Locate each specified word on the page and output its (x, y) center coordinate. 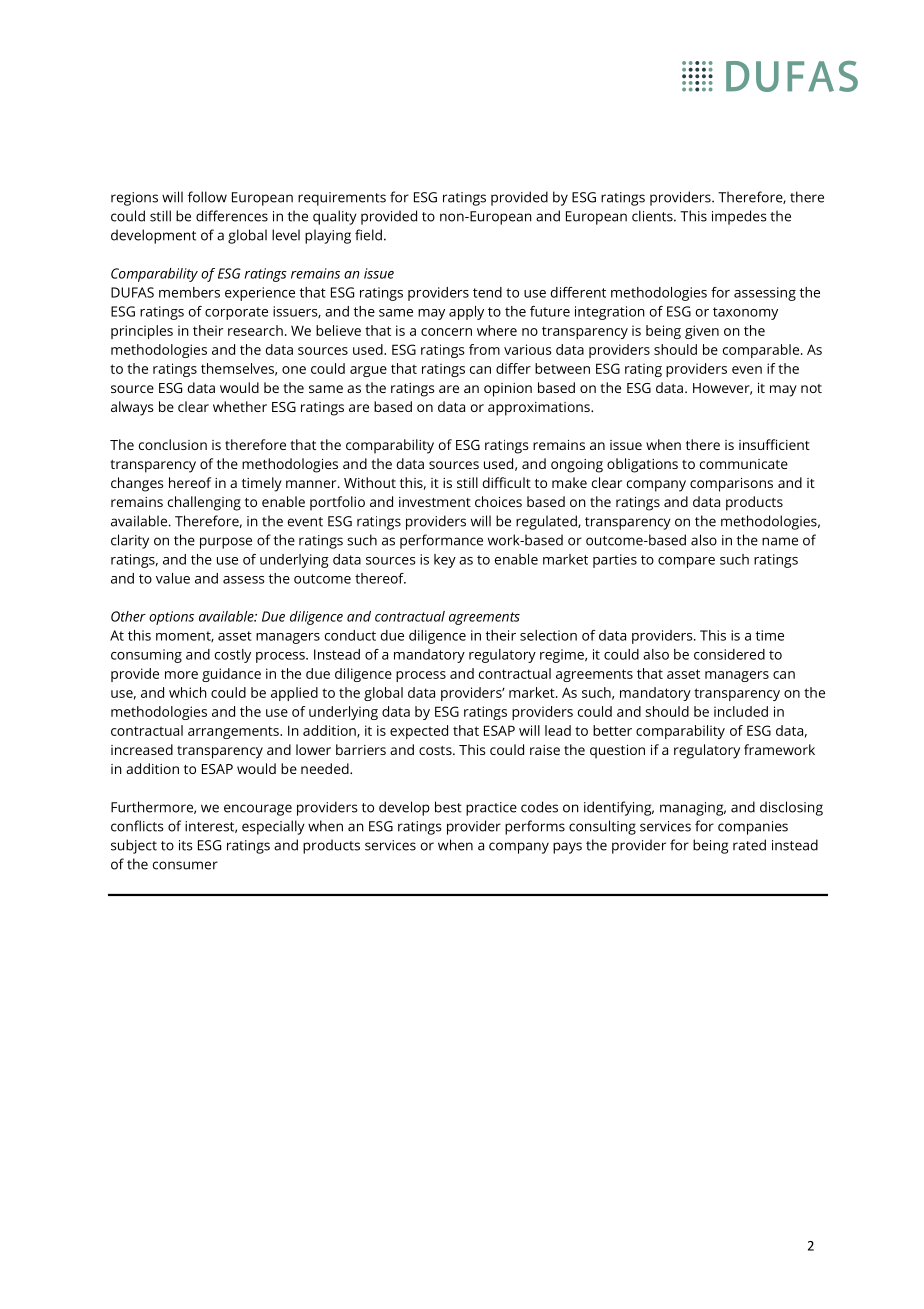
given (702, 332)
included (741, 711)
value (173, 578)
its (186, 845)
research (255, 330)
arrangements (234, 732)
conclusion (173, 444)
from (484, 349)
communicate (744, 464)
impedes (739, 217)
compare (686, 562)
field (368, 235)
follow (207, 197)
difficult (507, 482)
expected (419, 732)
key (445, 561)
